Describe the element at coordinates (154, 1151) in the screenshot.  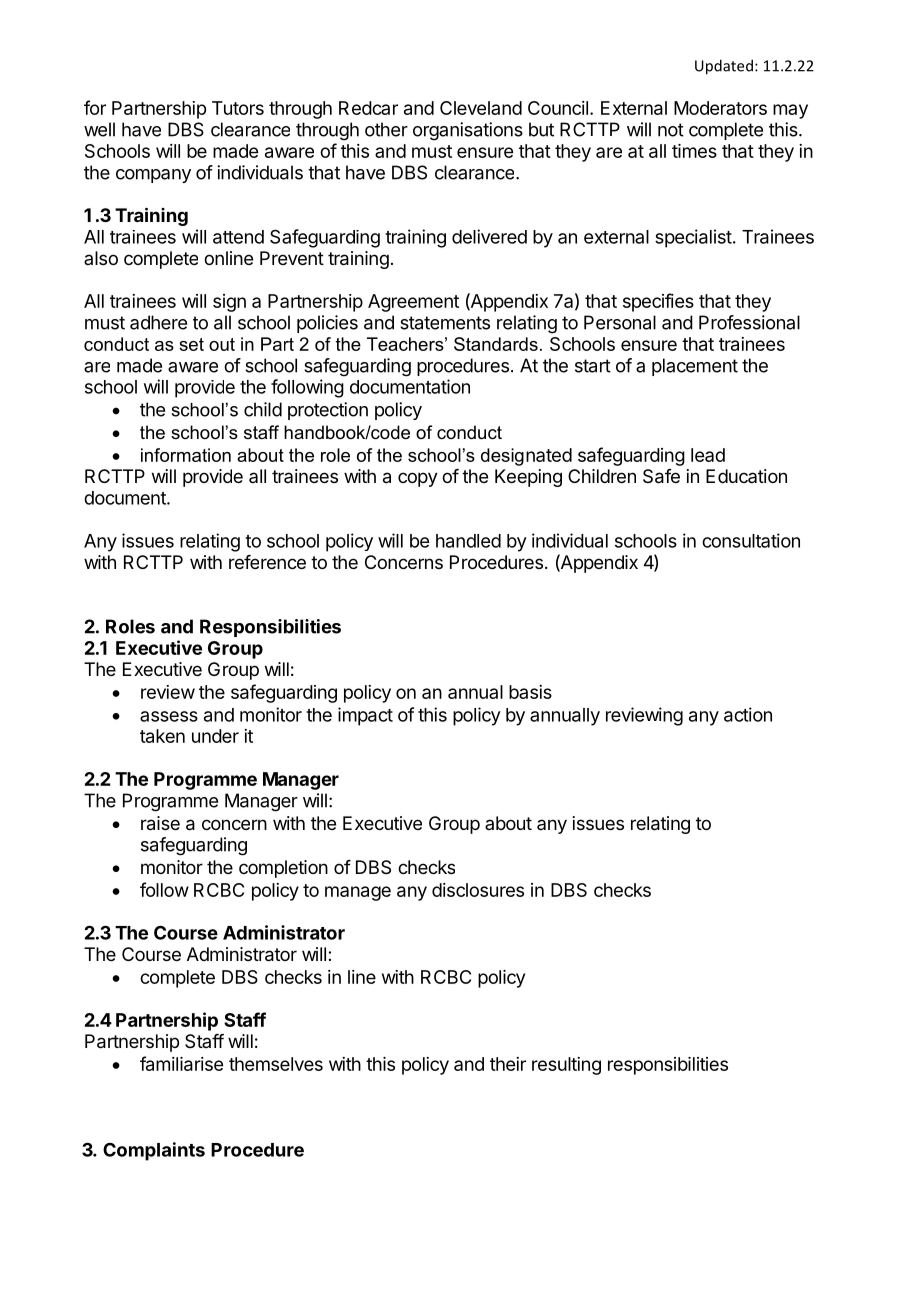
I see `Complaints` at that location.
